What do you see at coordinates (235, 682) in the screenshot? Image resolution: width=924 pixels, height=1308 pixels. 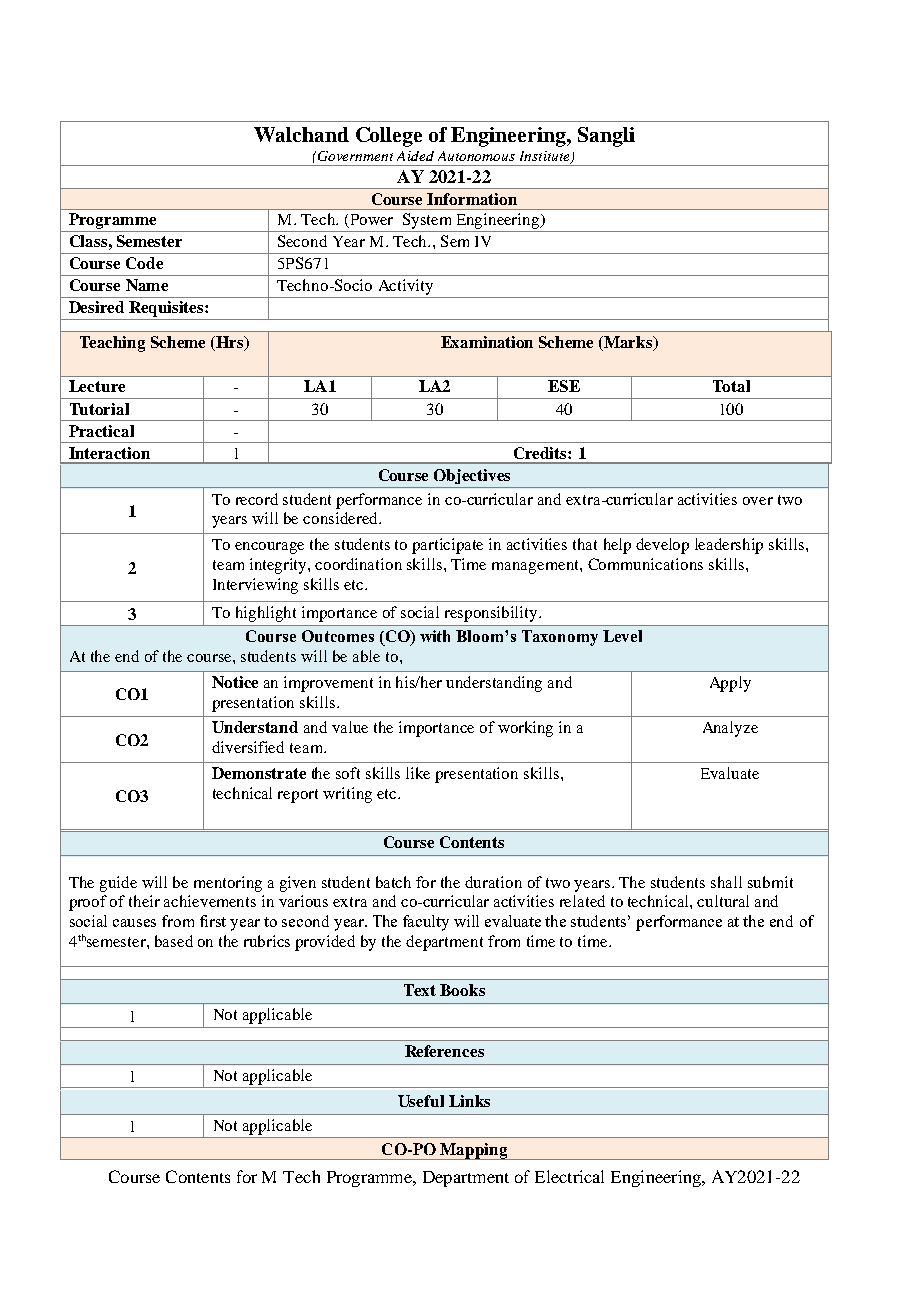 I see `Notice` at bounding box center [235, 682].
